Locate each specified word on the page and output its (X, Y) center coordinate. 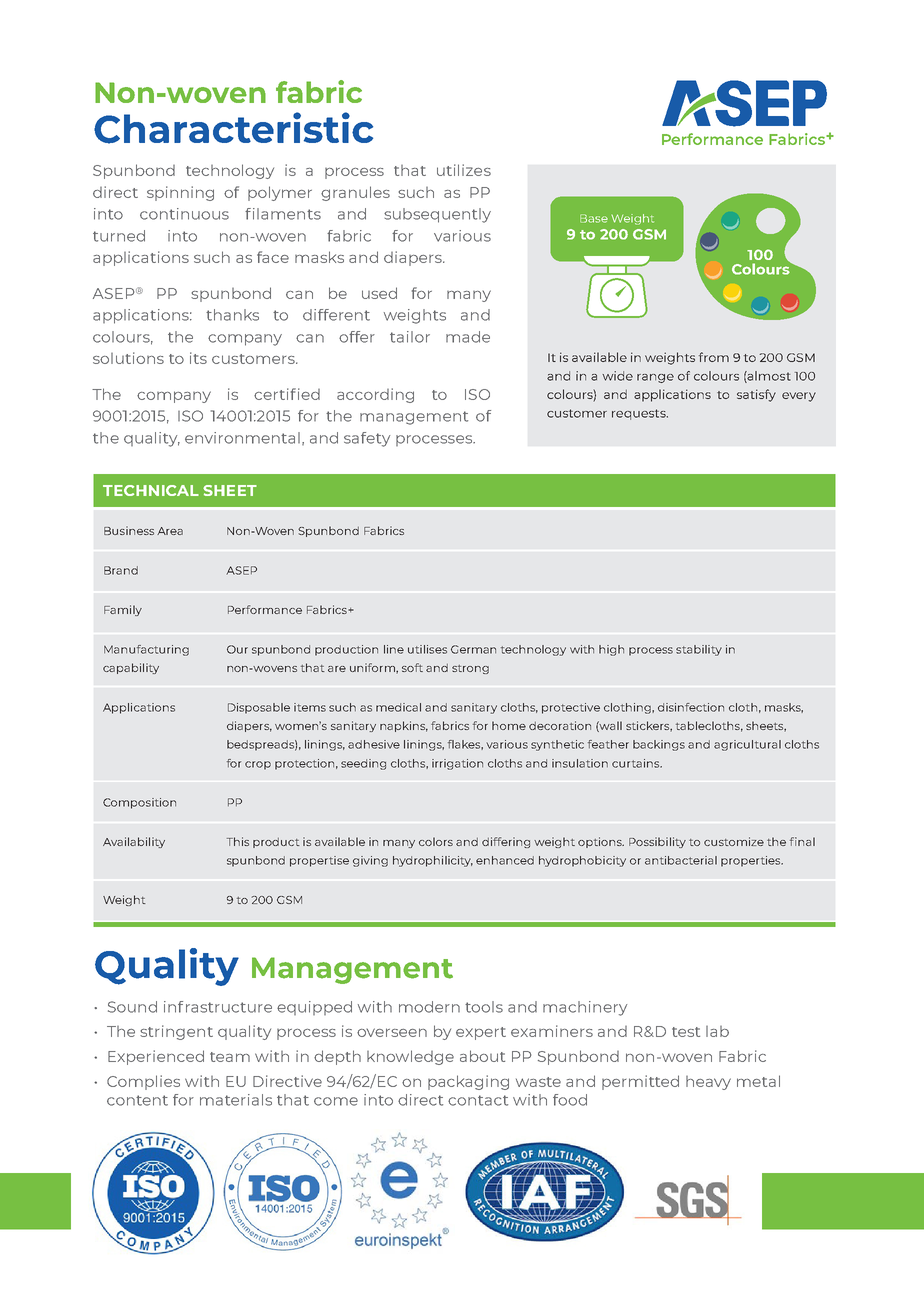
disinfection (691, 707)
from (714, 357)
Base (594, 218)
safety (367, 439)
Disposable (259, 708)
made (468, 337)
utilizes (464, 170)
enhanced (505, 860)
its (198, 358)
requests (640, 414)
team (230, 1057)
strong (470, 669)
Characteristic (233, 128)
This (238, 841)
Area (170, 531)
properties (752, 861)
